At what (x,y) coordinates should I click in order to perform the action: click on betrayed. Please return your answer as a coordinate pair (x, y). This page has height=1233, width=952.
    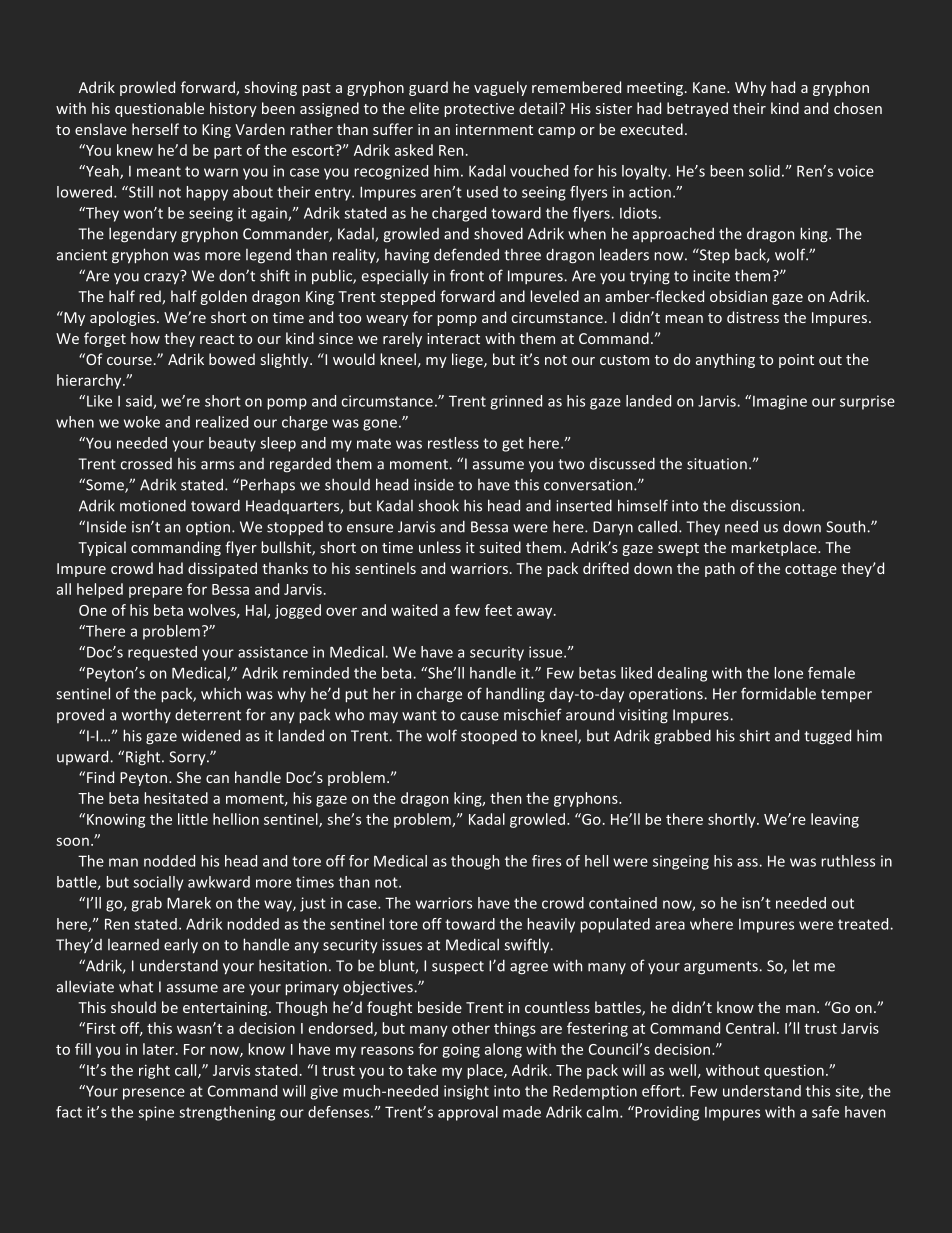
    Looking at the image, I should click on (697, 109).
